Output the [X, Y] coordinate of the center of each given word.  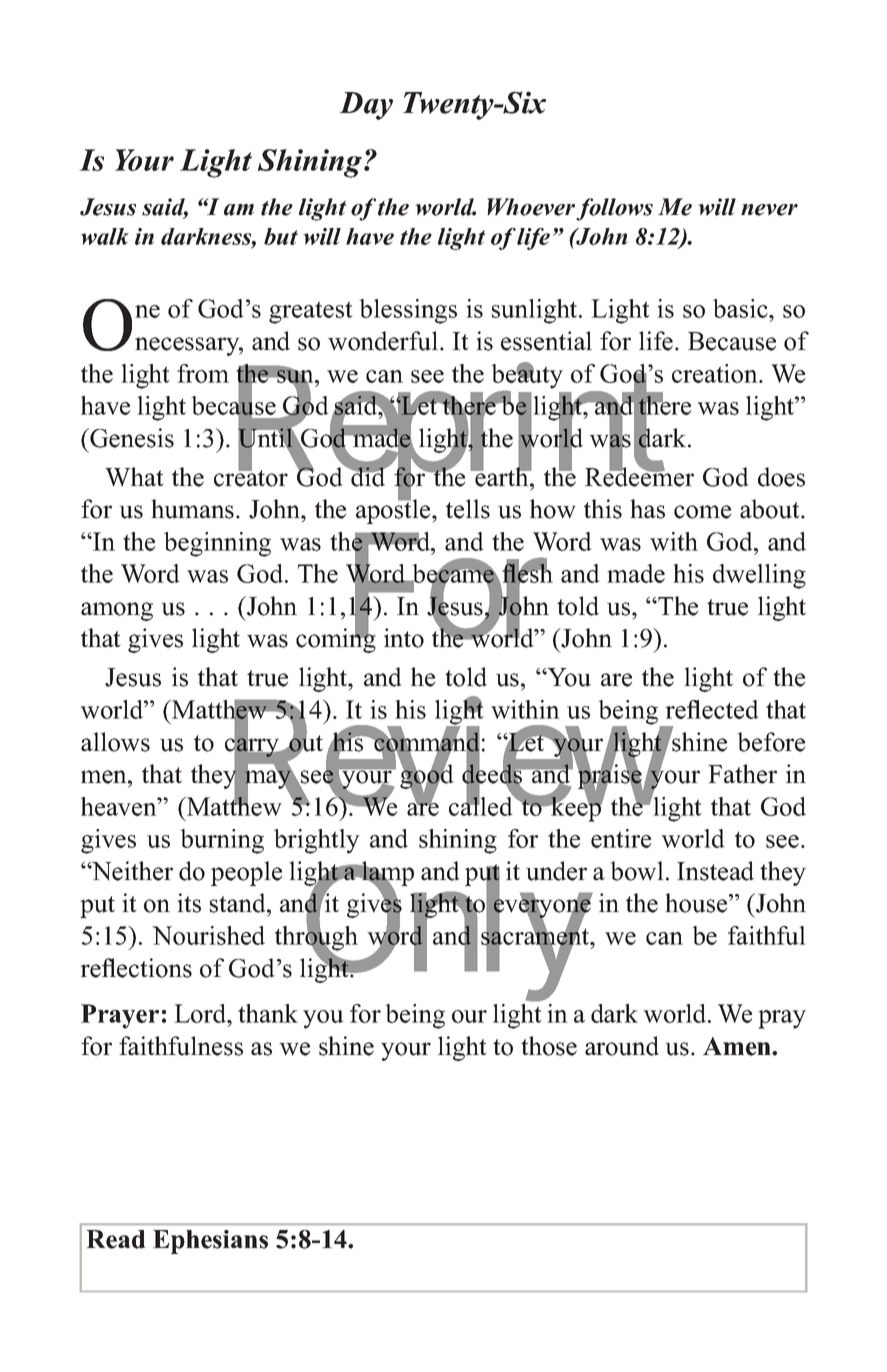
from [203, 373]
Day [366, 106]
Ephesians [210, 1242]
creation [716, 373]
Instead [715, 871]
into [404, 638]
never [769, 210]
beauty [527, 376]
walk [105, 236]
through [316, 938]
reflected [712, 709]
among [117, 611]
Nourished [208, 935]
